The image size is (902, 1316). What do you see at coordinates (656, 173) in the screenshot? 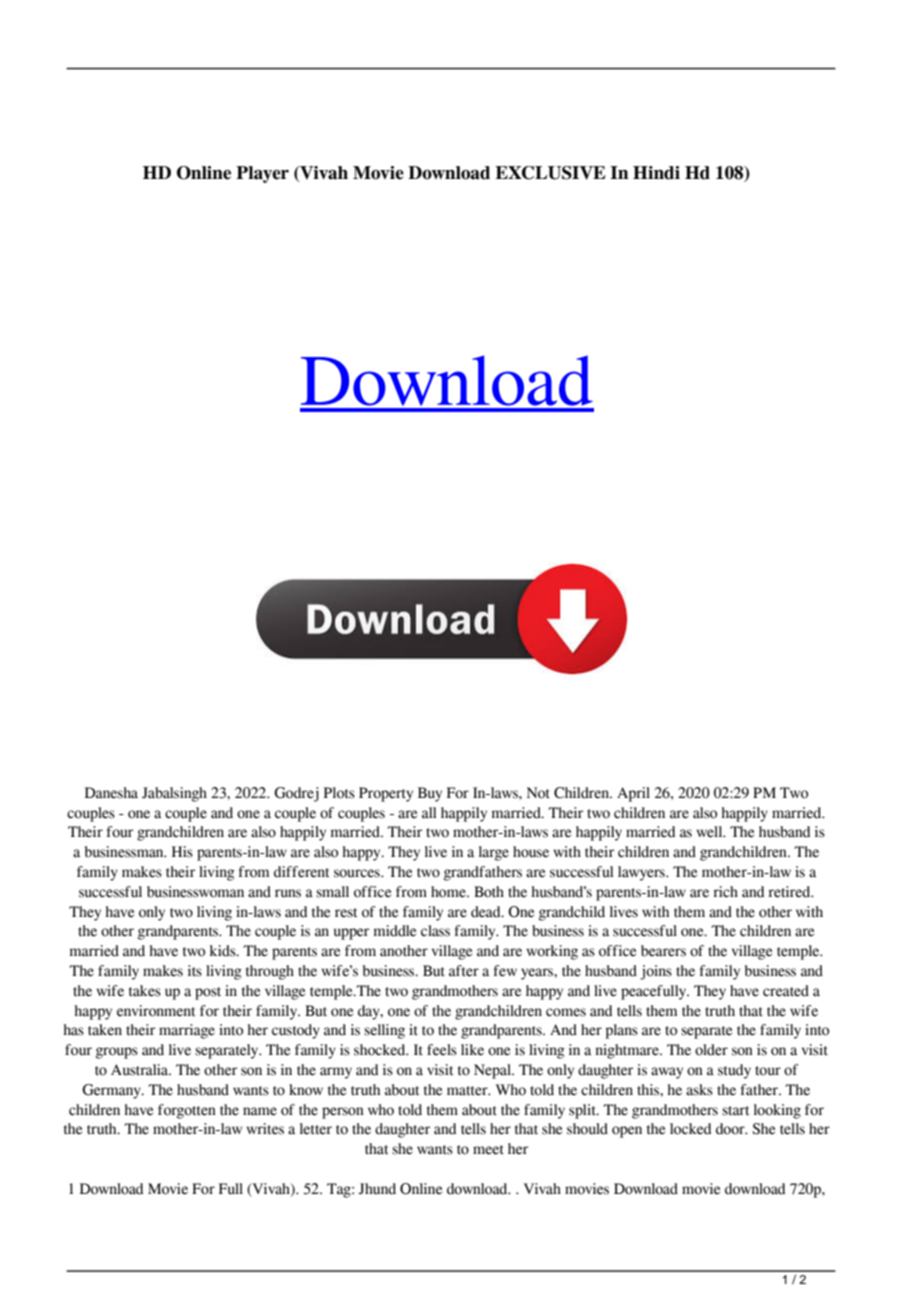
I see `Hindi` at bounding box center [656, 173].
